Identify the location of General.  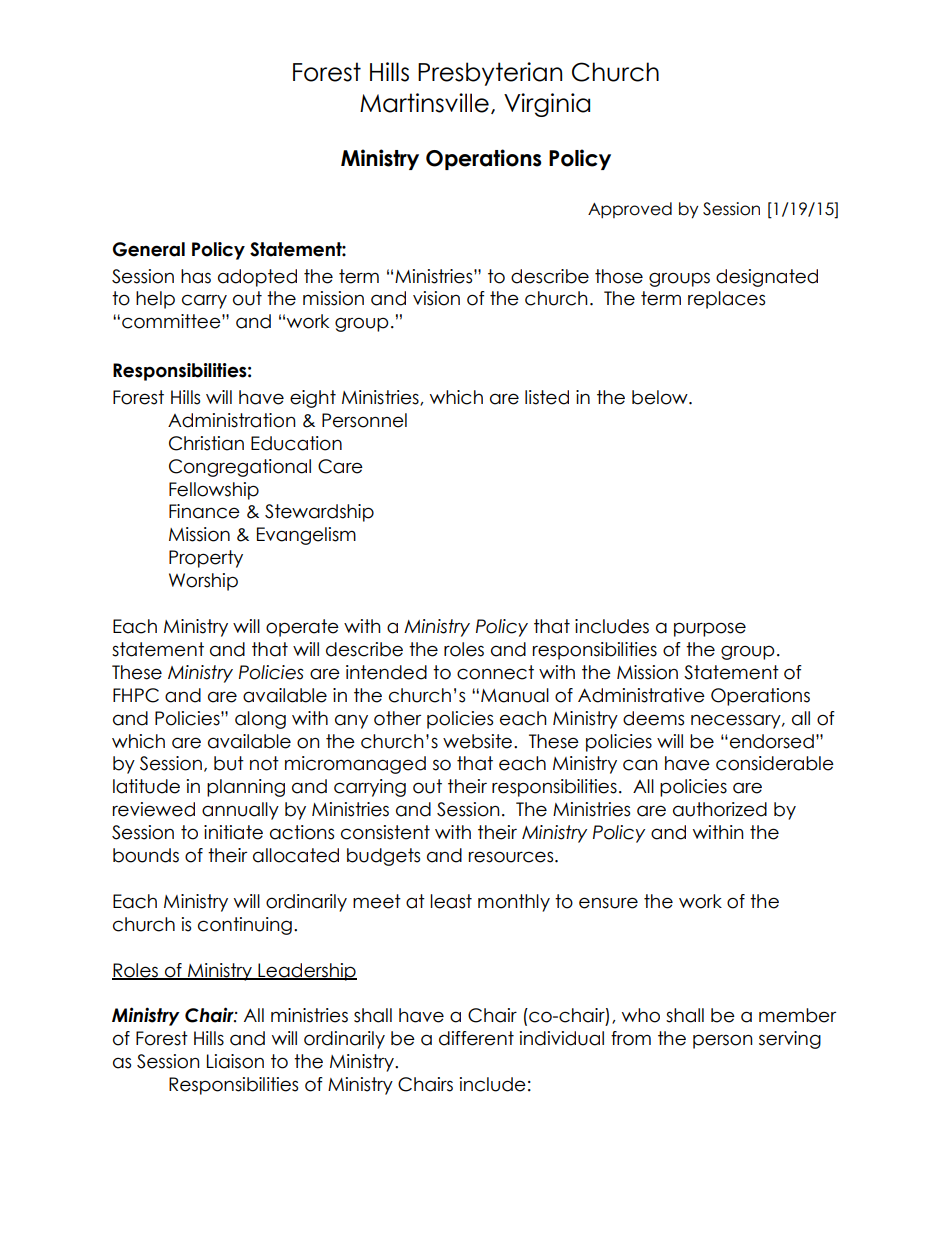
(149, 249).
